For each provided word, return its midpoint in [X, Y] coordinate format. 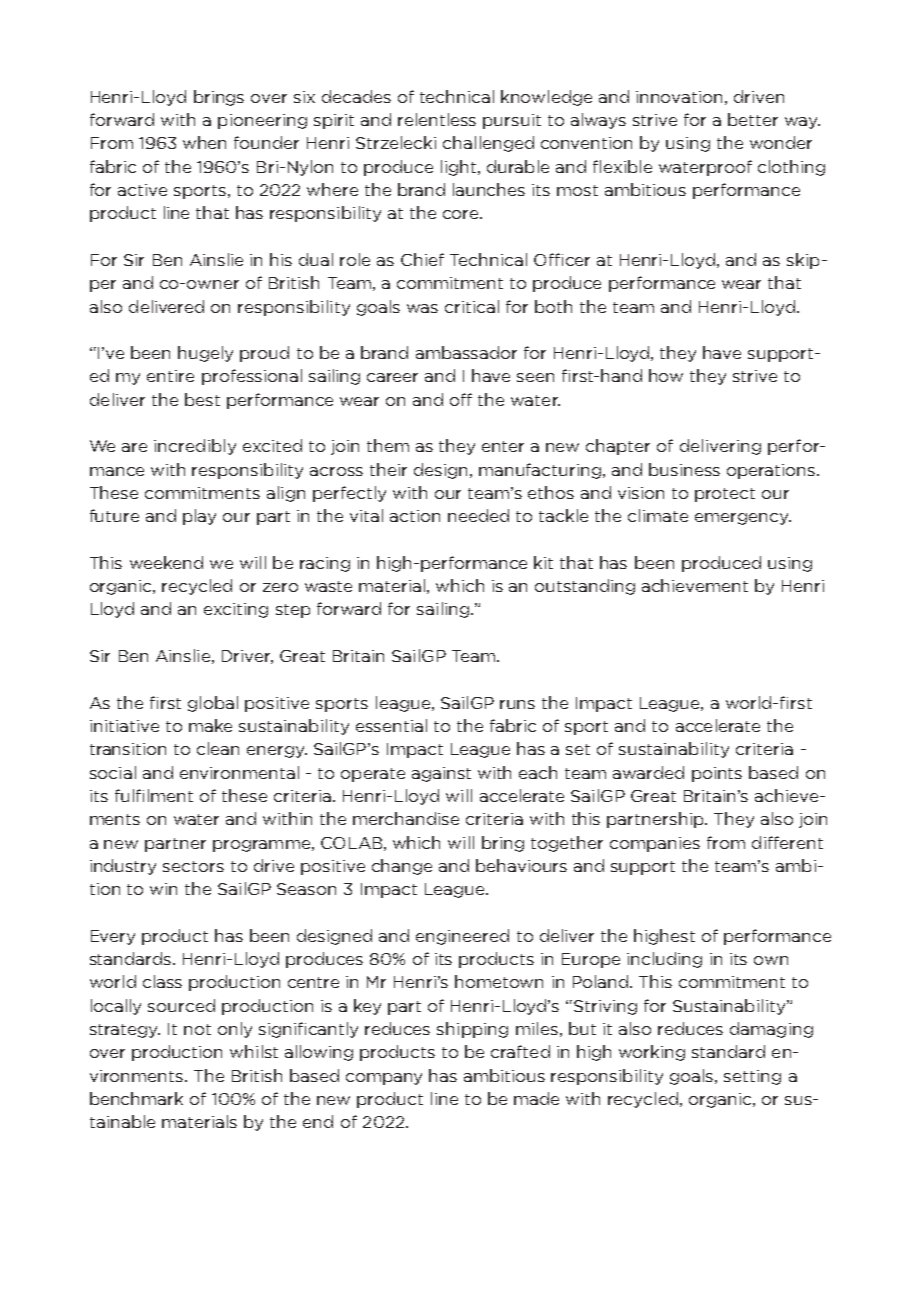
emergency [743, 519]
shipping [472, 1030]
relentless [437, 119]
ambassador [466, 352]
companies [655, 844]
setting [752, 1077]
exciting [236, 610]
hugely [205, 354]
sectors [193, 866]
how [666, 375]
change [402, 867]
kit [543, 562]
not [197, 1029]
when [204, 142]
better [753, 119]
